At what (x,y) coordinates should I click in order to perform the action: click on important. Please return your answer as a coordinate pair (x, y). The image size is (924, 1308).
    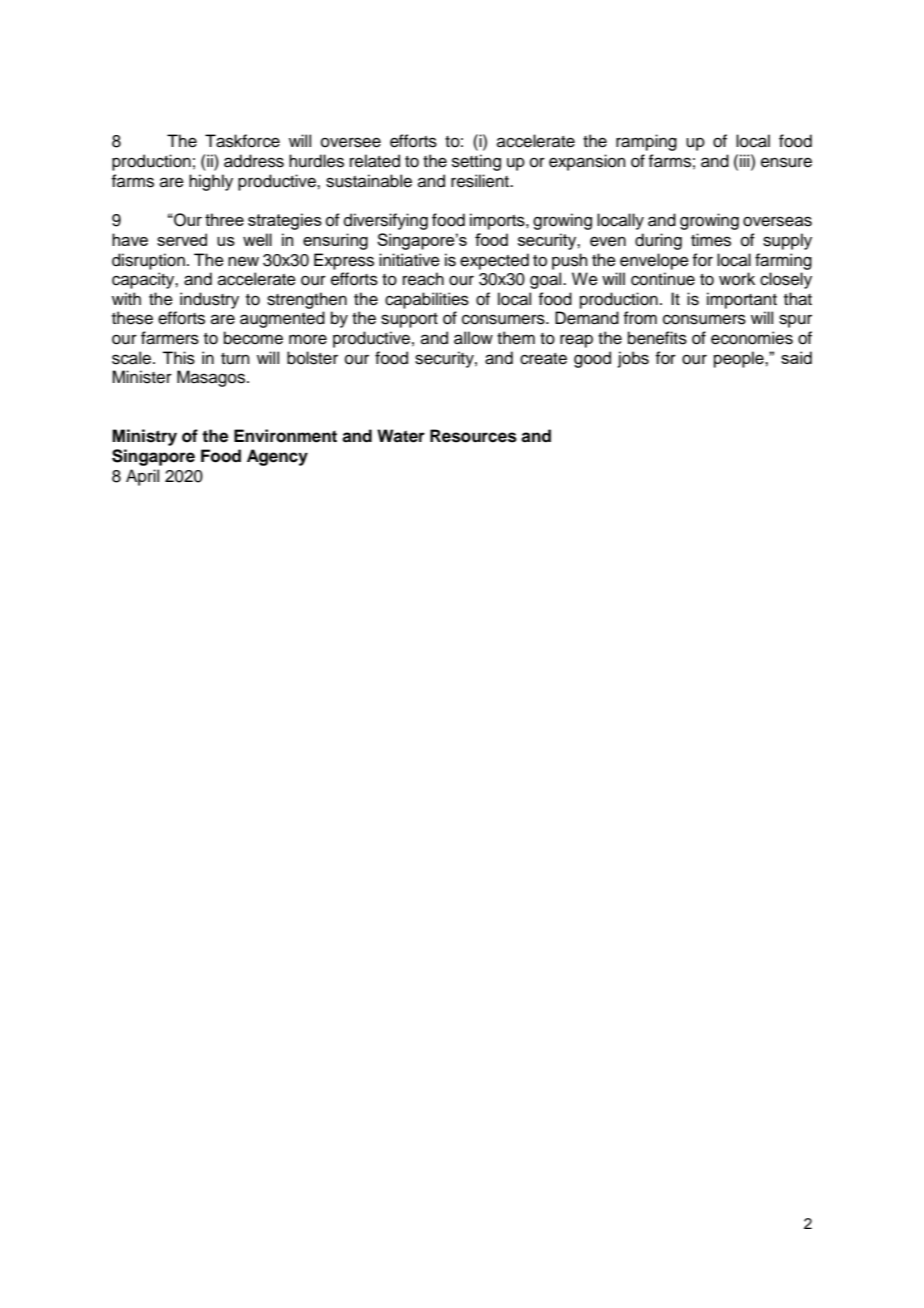
    Looking at the image, I should click on (742, 300).
